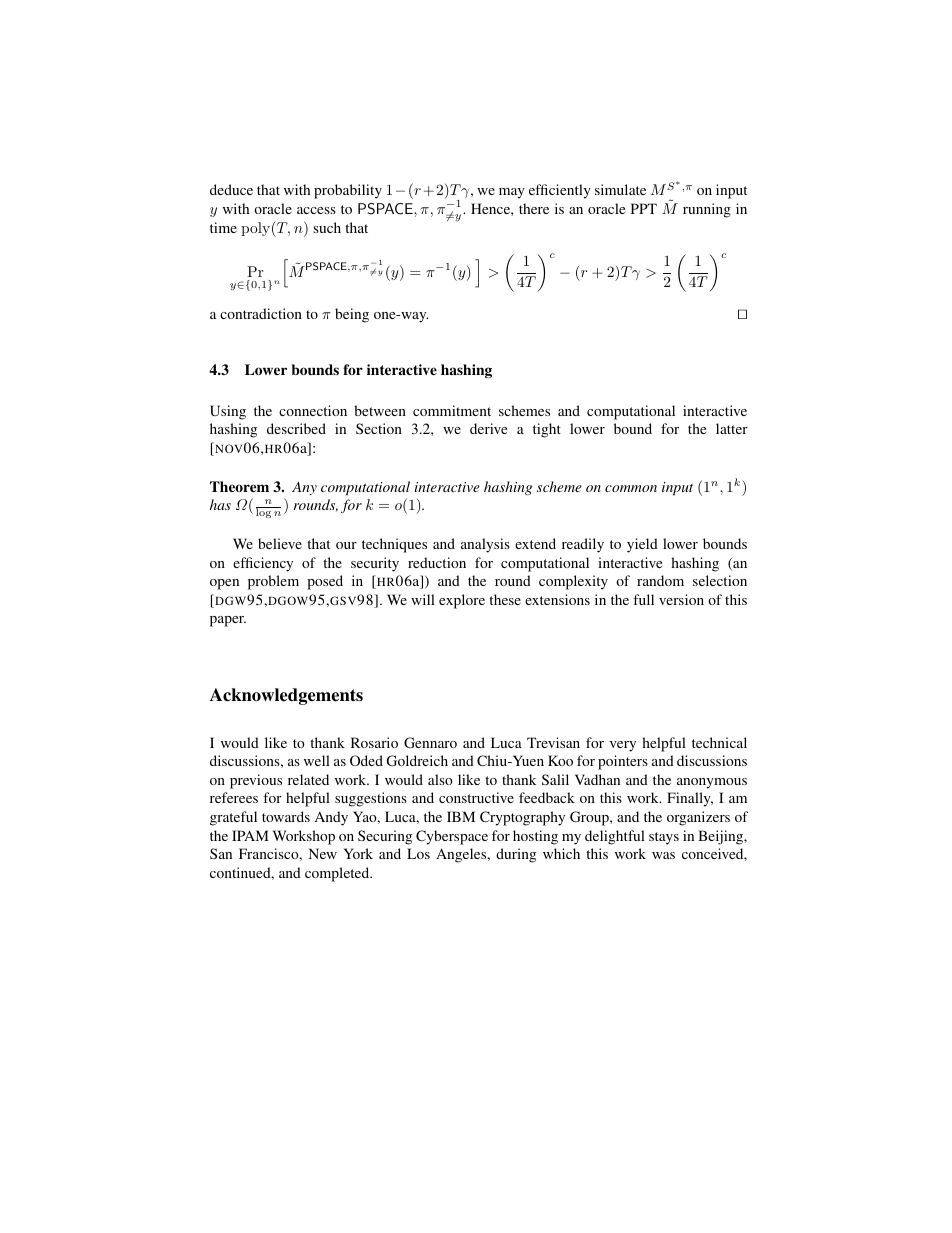 The height and width of the screenshot is (1233, 952). Describe the element at coordinates (644, 208) in the screenshot. I see `PPT` at that location.
